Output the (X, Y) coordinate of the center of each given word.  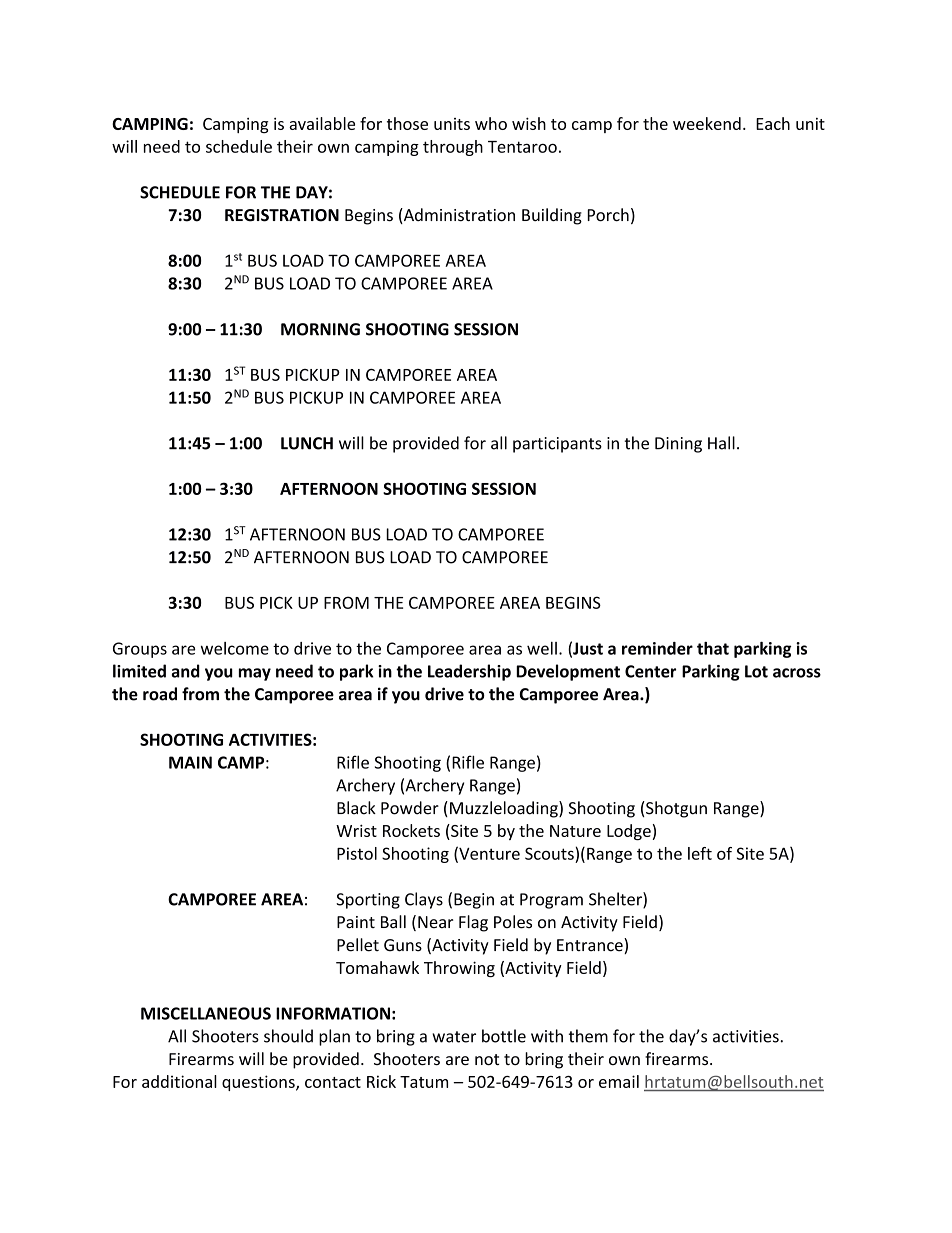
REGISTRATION (282, 215)
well (542, 648)
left (700, 853)
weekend (707, 123)
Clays (424, 900)
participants (557, 445)
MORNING (320, 329)
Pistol (357, 853)
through (453, 148)
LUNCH (307, 443)
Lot (756, 671)
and (186, 671)
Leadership (469, 672)
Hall (721, 443)
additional (179, 1081)
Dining (678, 445)
